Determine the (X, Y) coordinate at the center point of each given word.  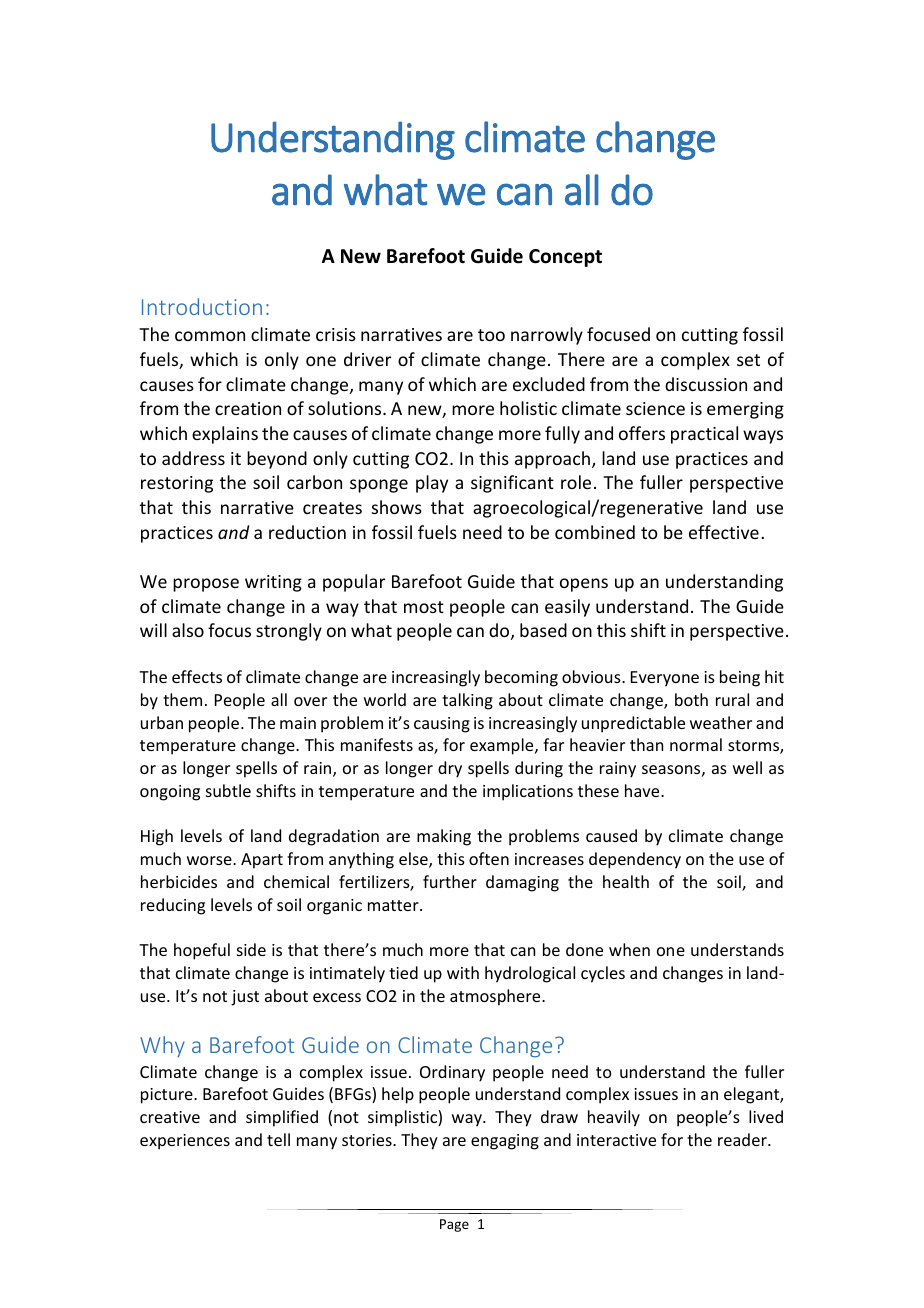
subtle (228, 790)
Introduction (202, 306)
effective (724, 532)
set (748, 360)
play (432, 484)
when (629, 949)
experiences (185, 1142)
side (251, 949)
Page (454, 1225)
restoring (177, 484)
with (463, 972)
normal (696, 744)
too (491, 335)
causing (442, 725)
